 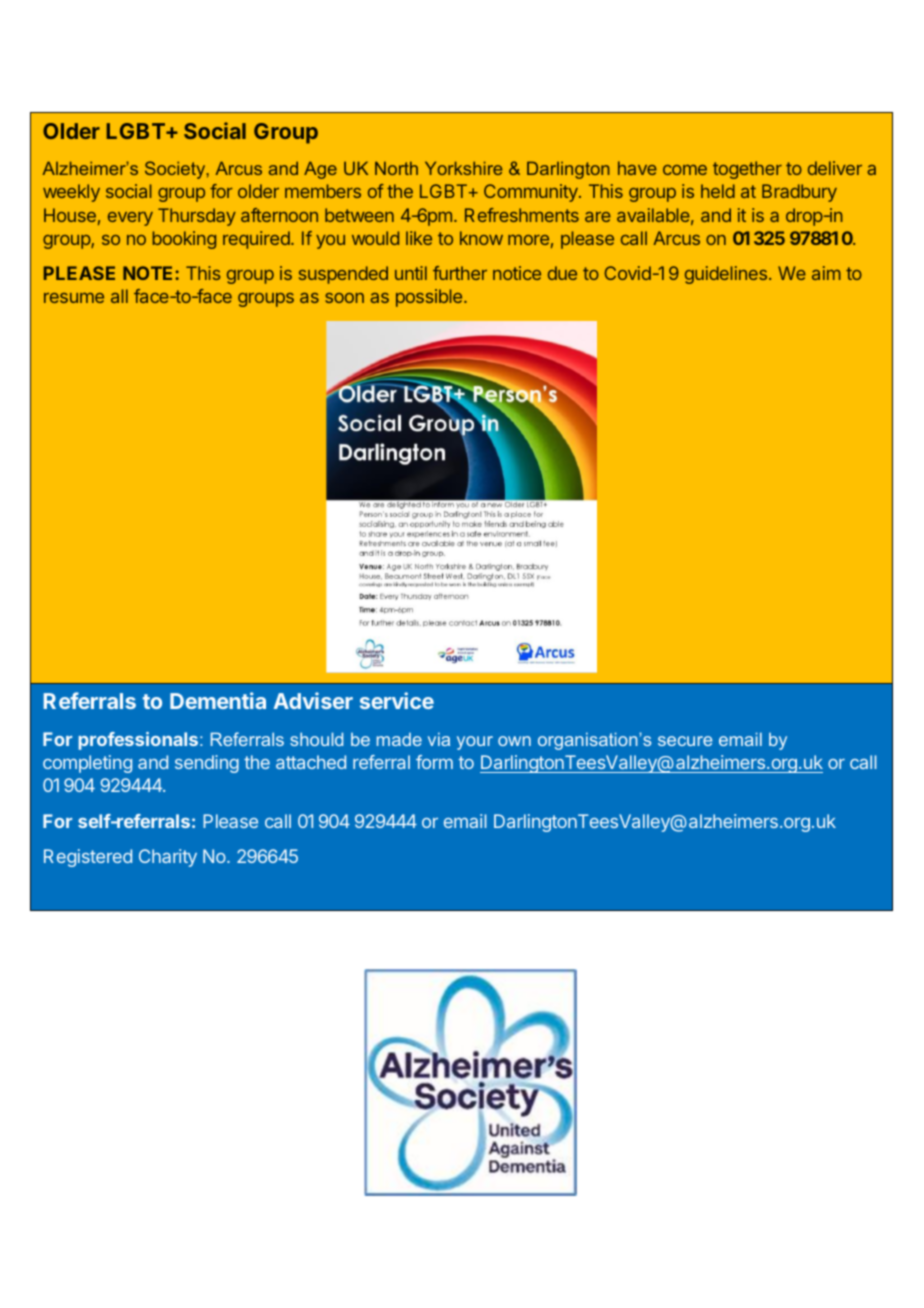 I want to click on Adviser, so click(x=313, y=700).
